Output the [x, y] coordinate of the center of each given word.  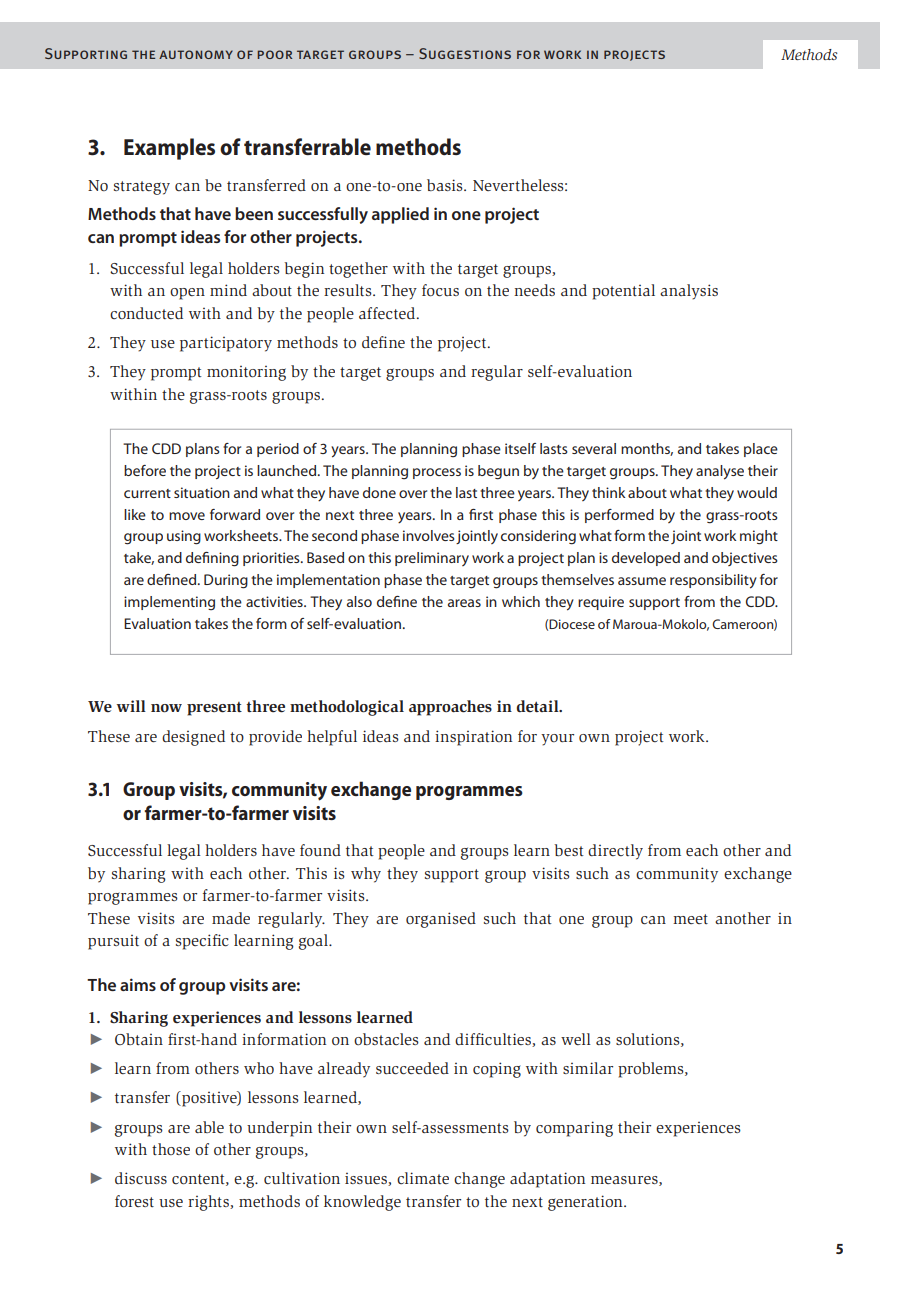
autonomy [196, 54]
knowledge [362, 1203]
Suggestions [465, 53]
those [171, 1149]
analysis [689, 292]
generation [586, 1203]
